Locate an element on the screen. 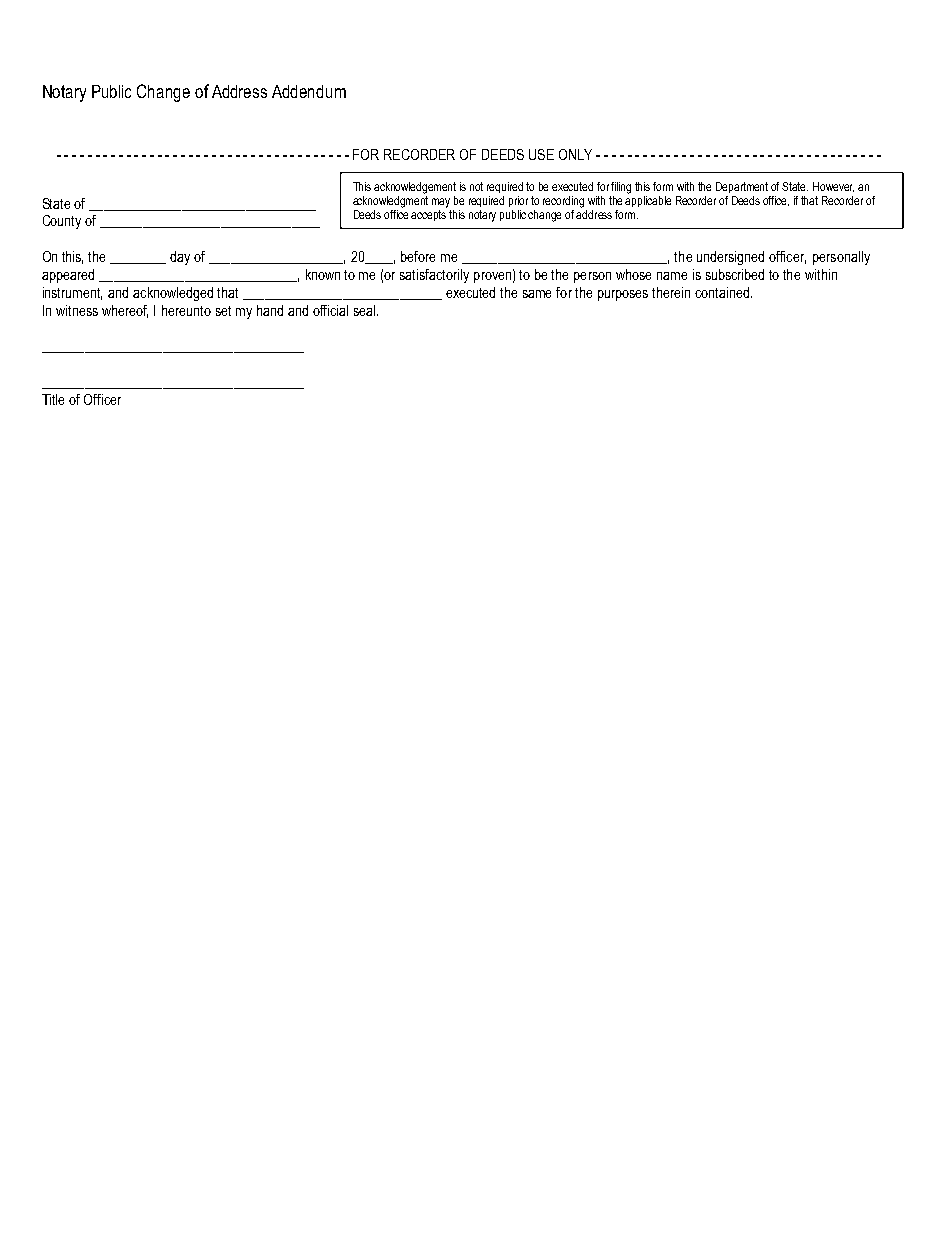 This screenshot has width=952, height=1233. contained is located at coordinates (723, 292).
